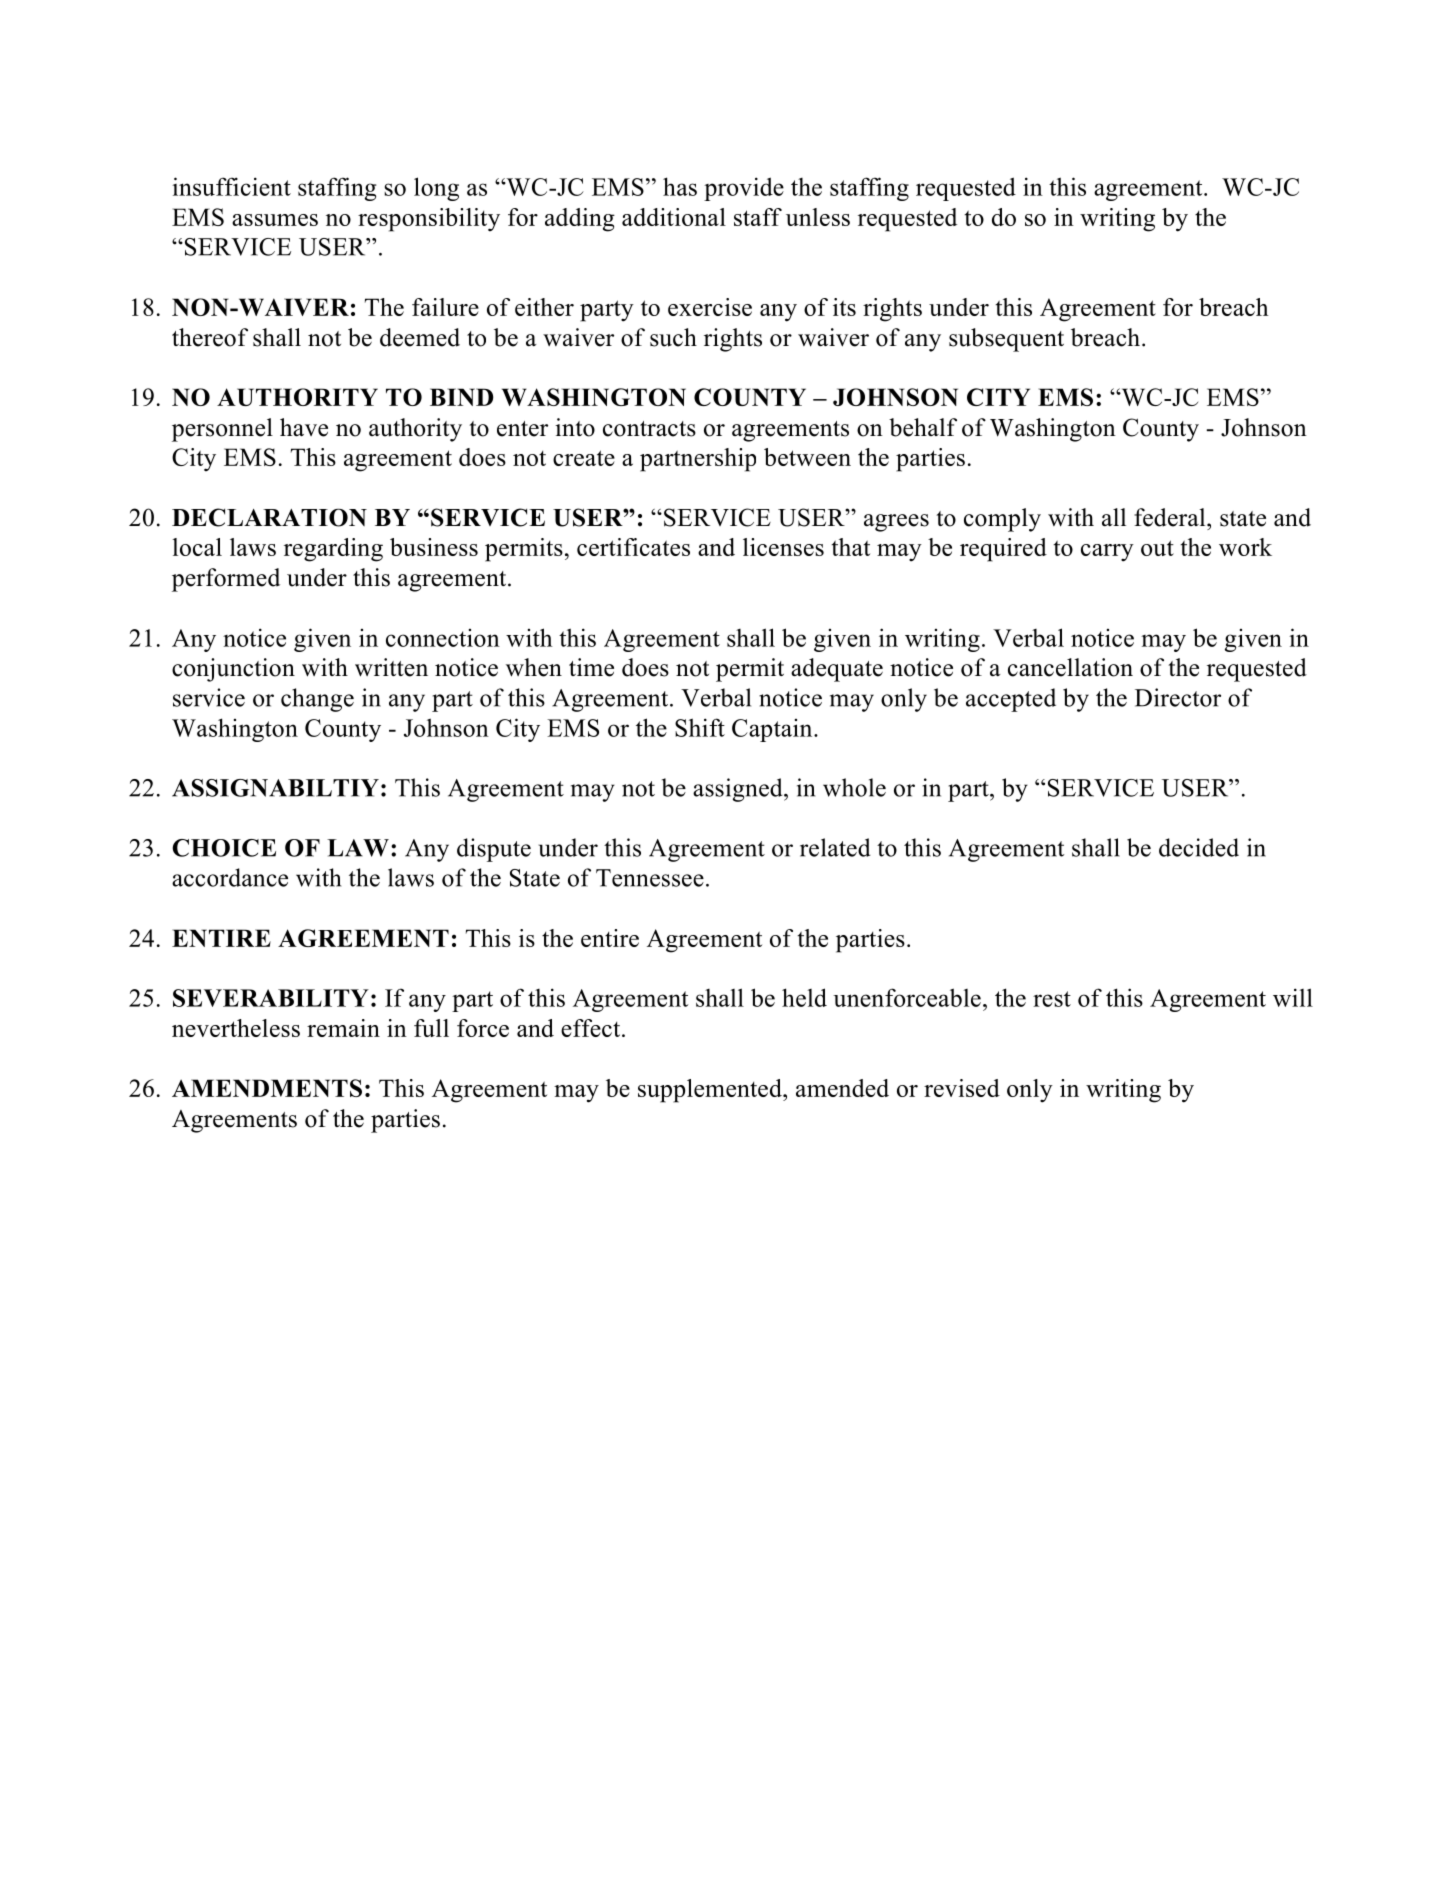 This document has width=1454, height=1881. What do you see at coordinates (711, 1091) in the document?
I see `supplemented` at bounding box center [711, 1091].
